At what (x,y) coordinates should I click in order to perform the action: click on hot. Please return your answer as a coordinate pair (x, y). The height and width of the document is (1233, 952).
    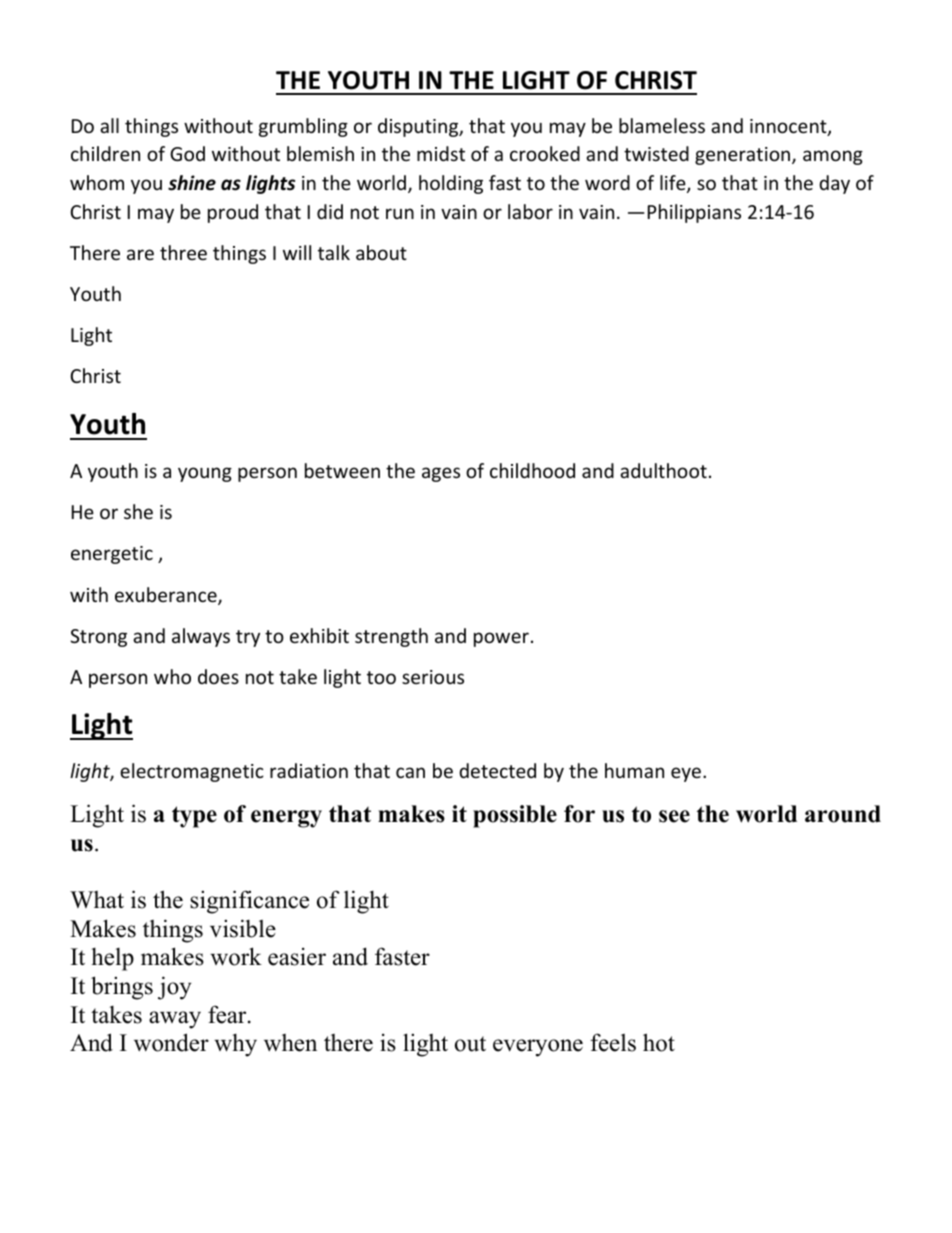
    Looking at the image, I should click on (659, 1042).
